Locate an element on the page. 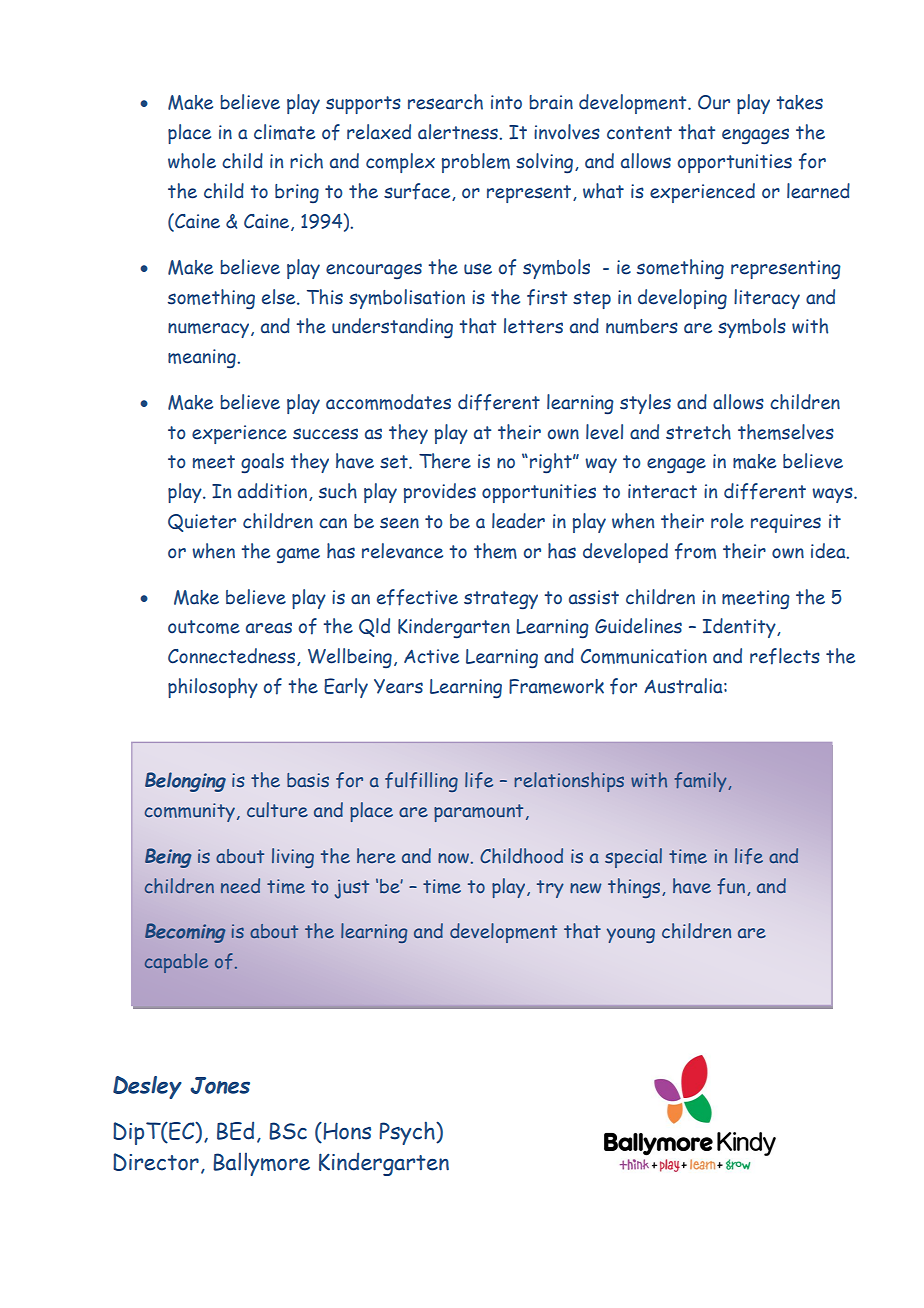  Psych is located at coordinates (408, 1133).
